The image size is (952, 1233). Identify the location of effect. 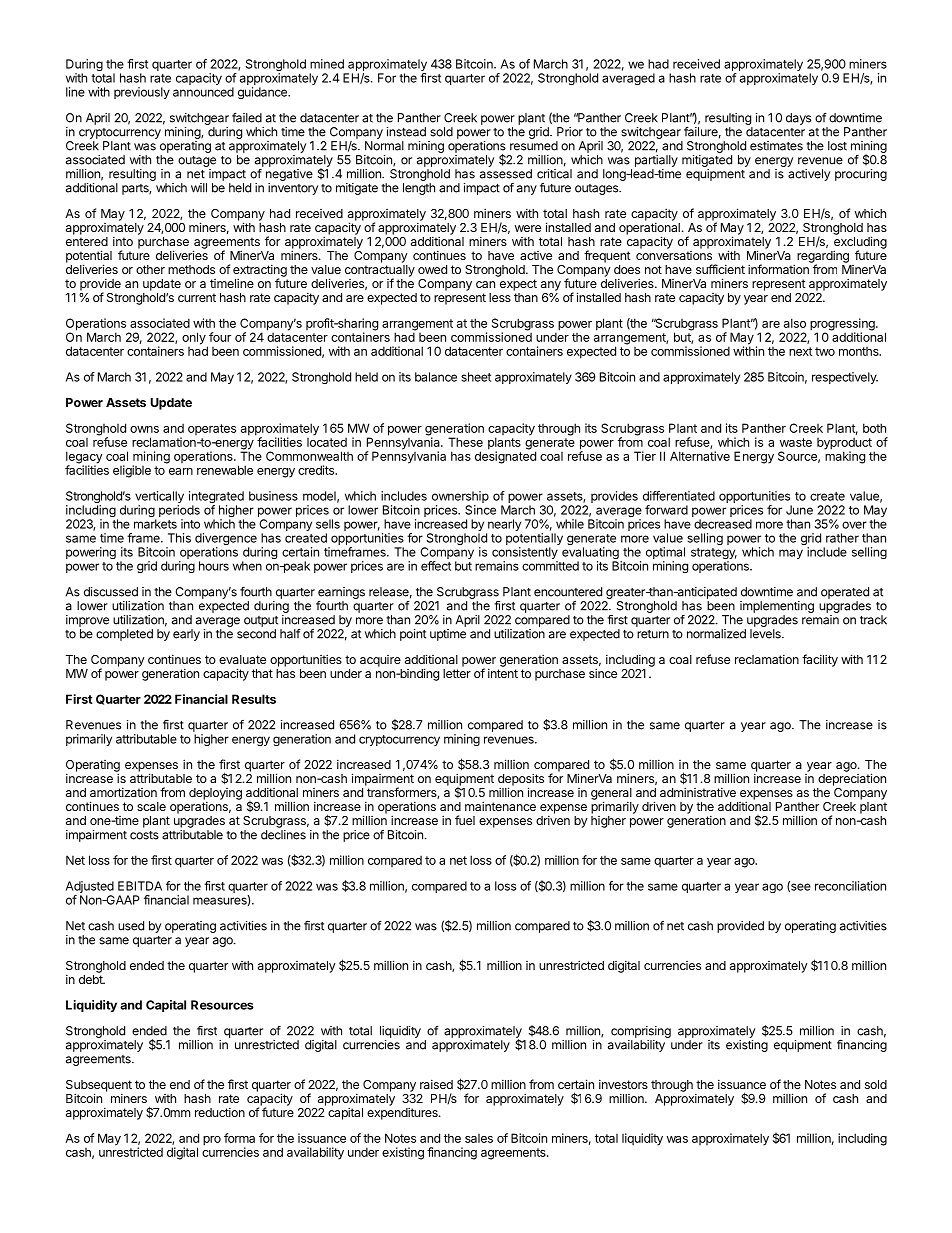
(436, 566).
